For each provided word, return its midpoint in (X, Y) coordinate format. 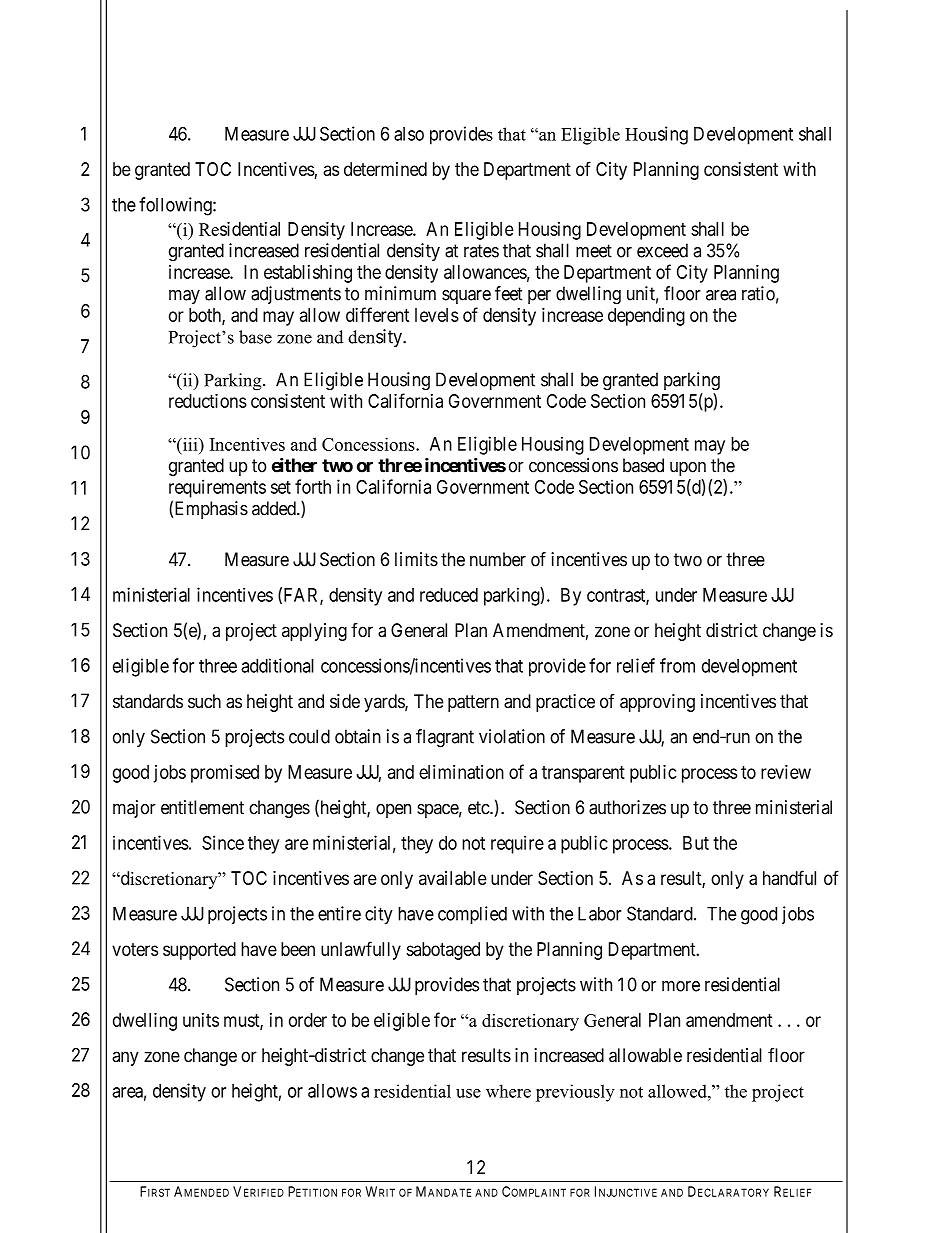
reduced (449, 595)
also (409, 134)
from (677, 665)
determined (385, 169)
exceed (662, 250)
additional (277, 665)
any (125, 1058)
